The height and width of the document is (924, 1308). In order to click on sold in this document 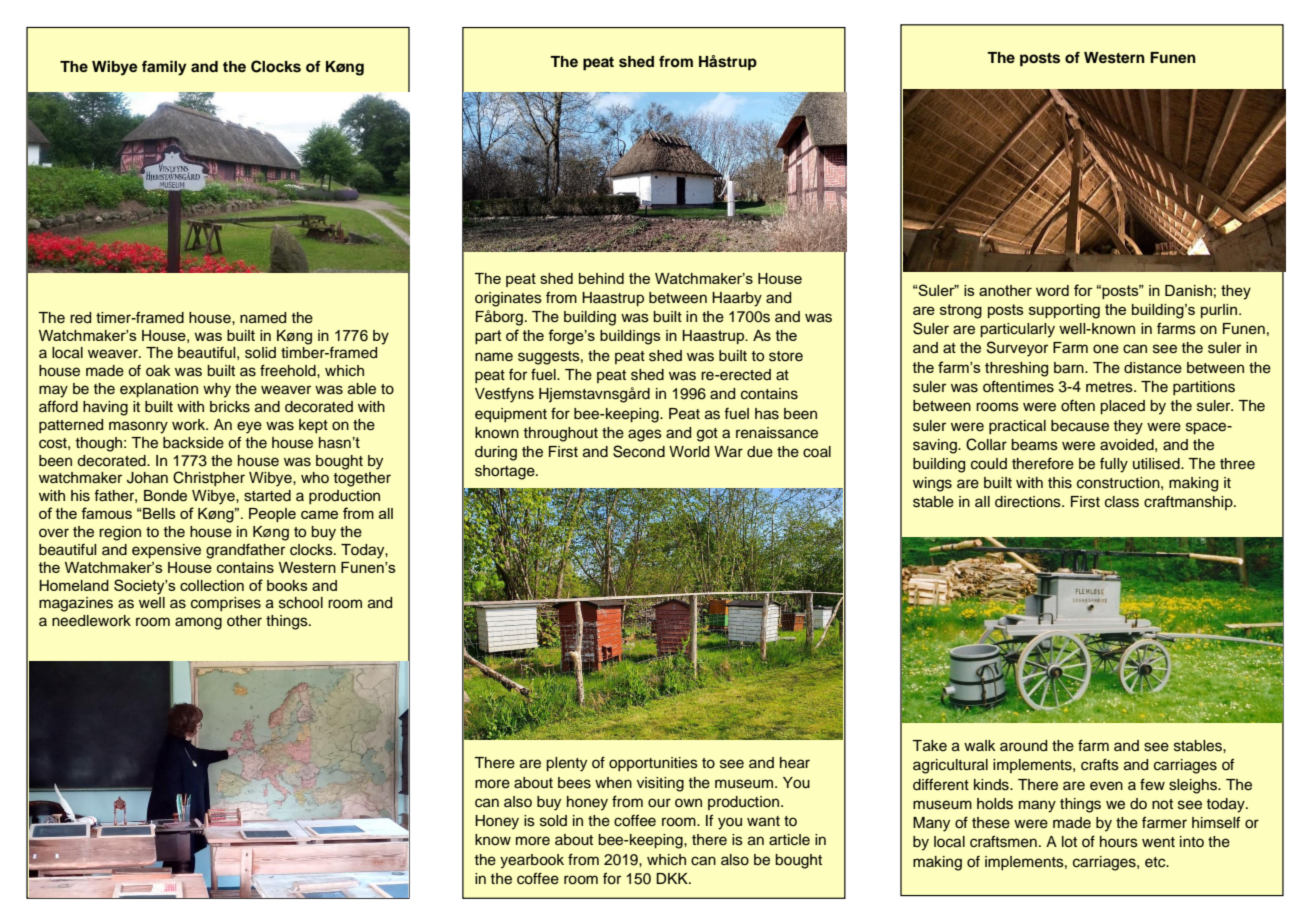, I will do `click(553, 821)`.
